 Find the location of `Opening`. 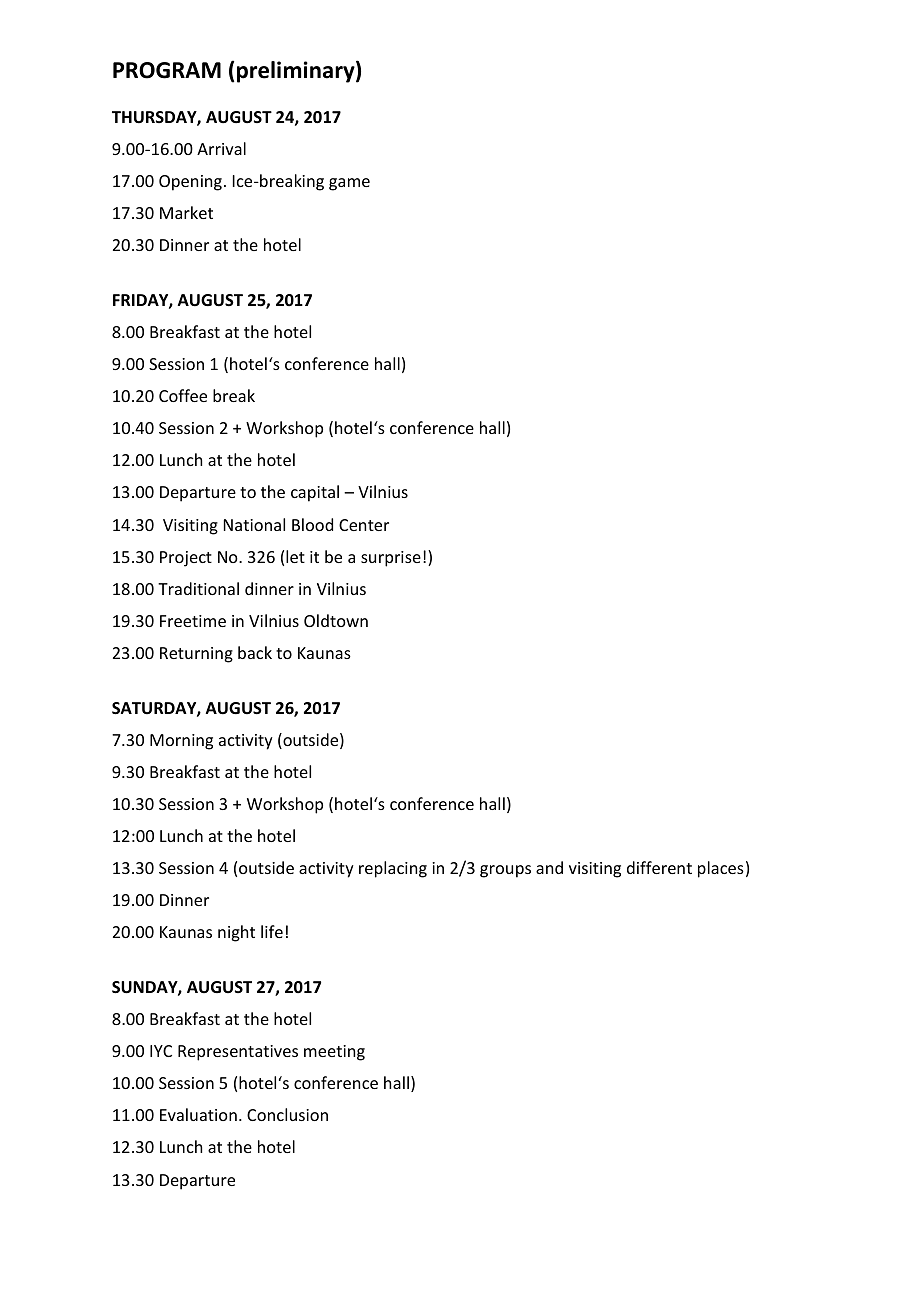

Opening is located at coordinates (190, 183).
